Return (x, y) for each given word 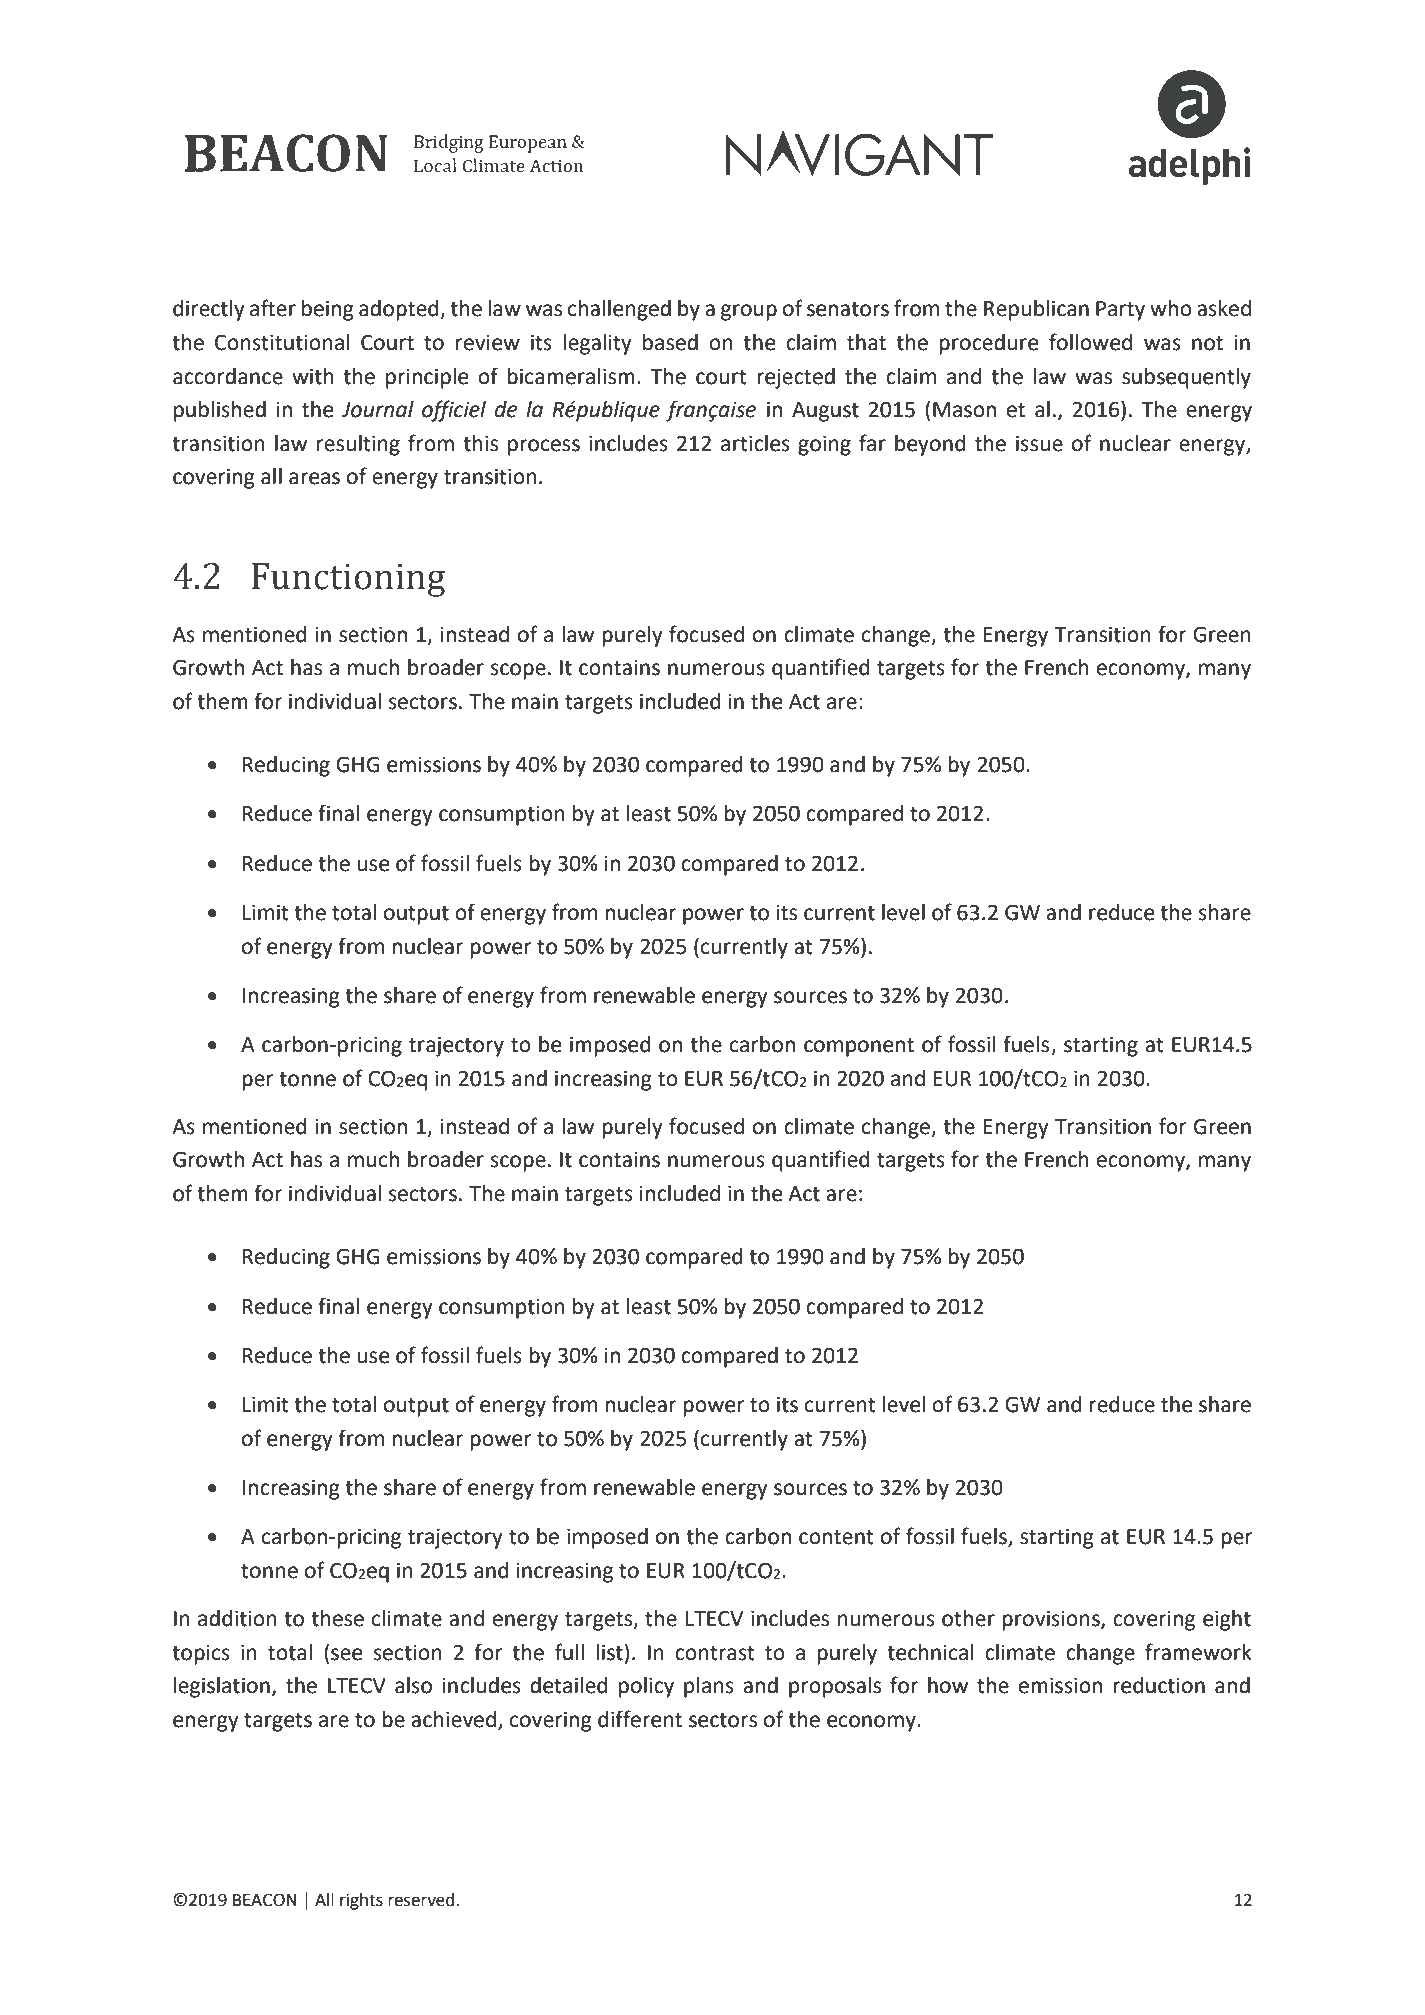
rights (361, 1901)
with (313, 376)
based (670, 342)
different (640, 1719)
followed (1090, 342)
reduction (1159, 1685)
